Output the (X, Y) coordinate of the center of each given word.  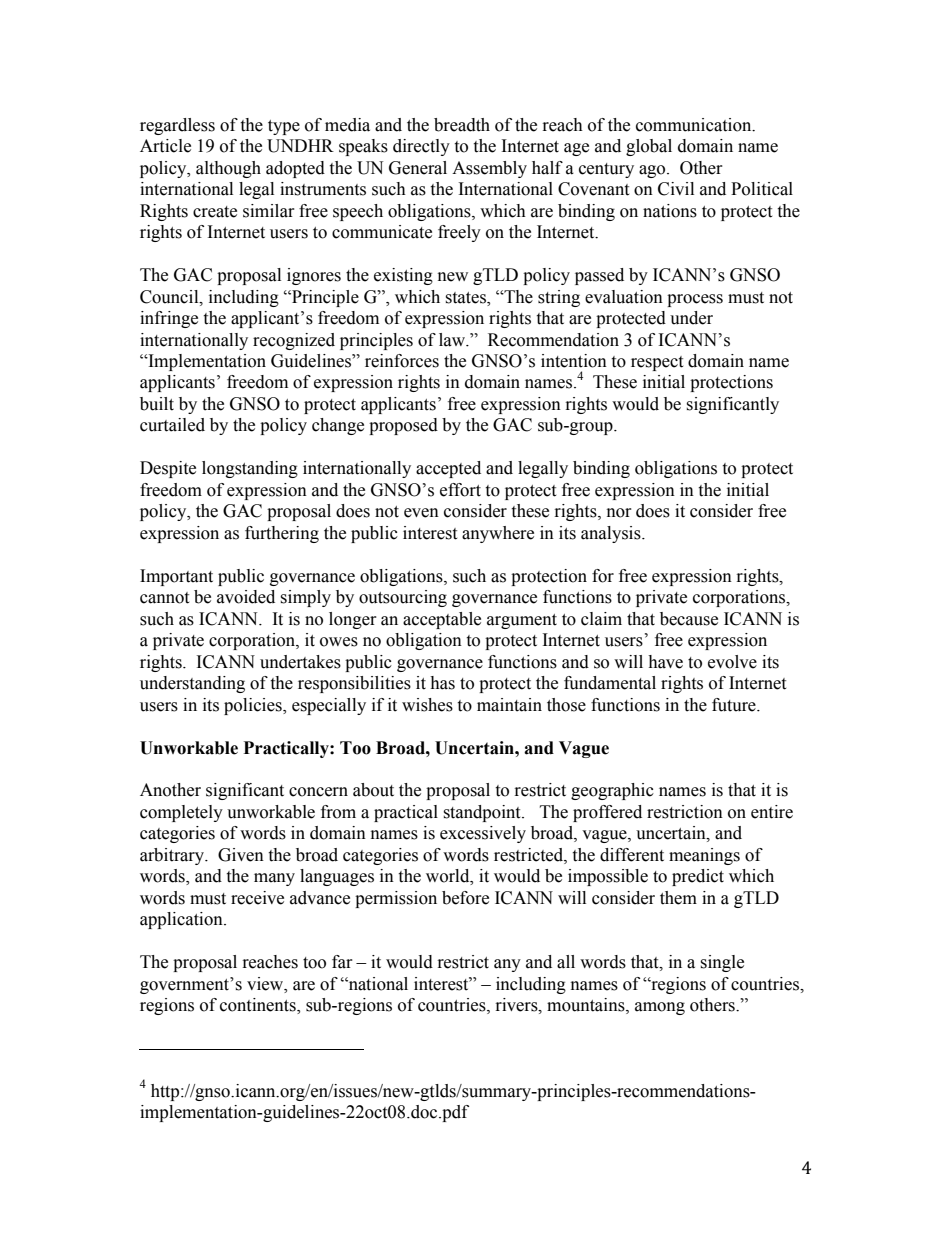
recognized (294, 341)
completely (181, 813)
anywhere (498, 534)
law (453, 340)
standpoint (483, 813)
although (228, 169)
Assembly (489, 169)
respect (657, 363)
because (689, 619)
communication (695, 125)
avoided (246, 597)
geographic (612, 791)
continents (259, 1006)
